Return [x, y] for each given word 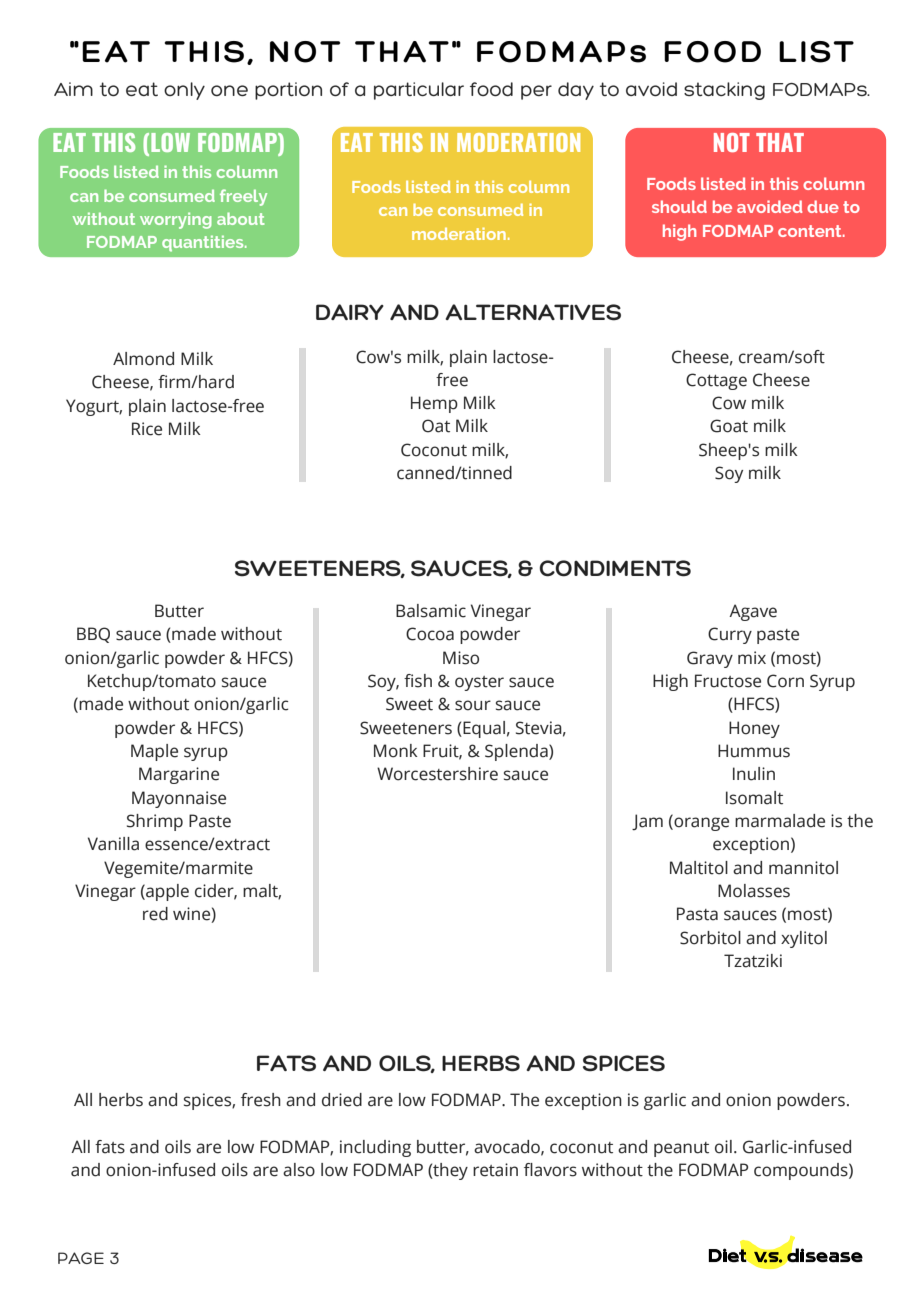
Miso [461, 658]
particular [419, 91]
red [155, 914]
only [184, 91]
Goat [729, 426]
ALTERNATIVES [533, 312]
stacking [724, 91]
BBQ [93, 635]
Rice [147, 429]
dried [342, 1100]
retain [495, 1170]
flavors [550, 1170]
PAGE [81, 1258]
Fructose [728, 681]
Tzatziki [753, 961]
